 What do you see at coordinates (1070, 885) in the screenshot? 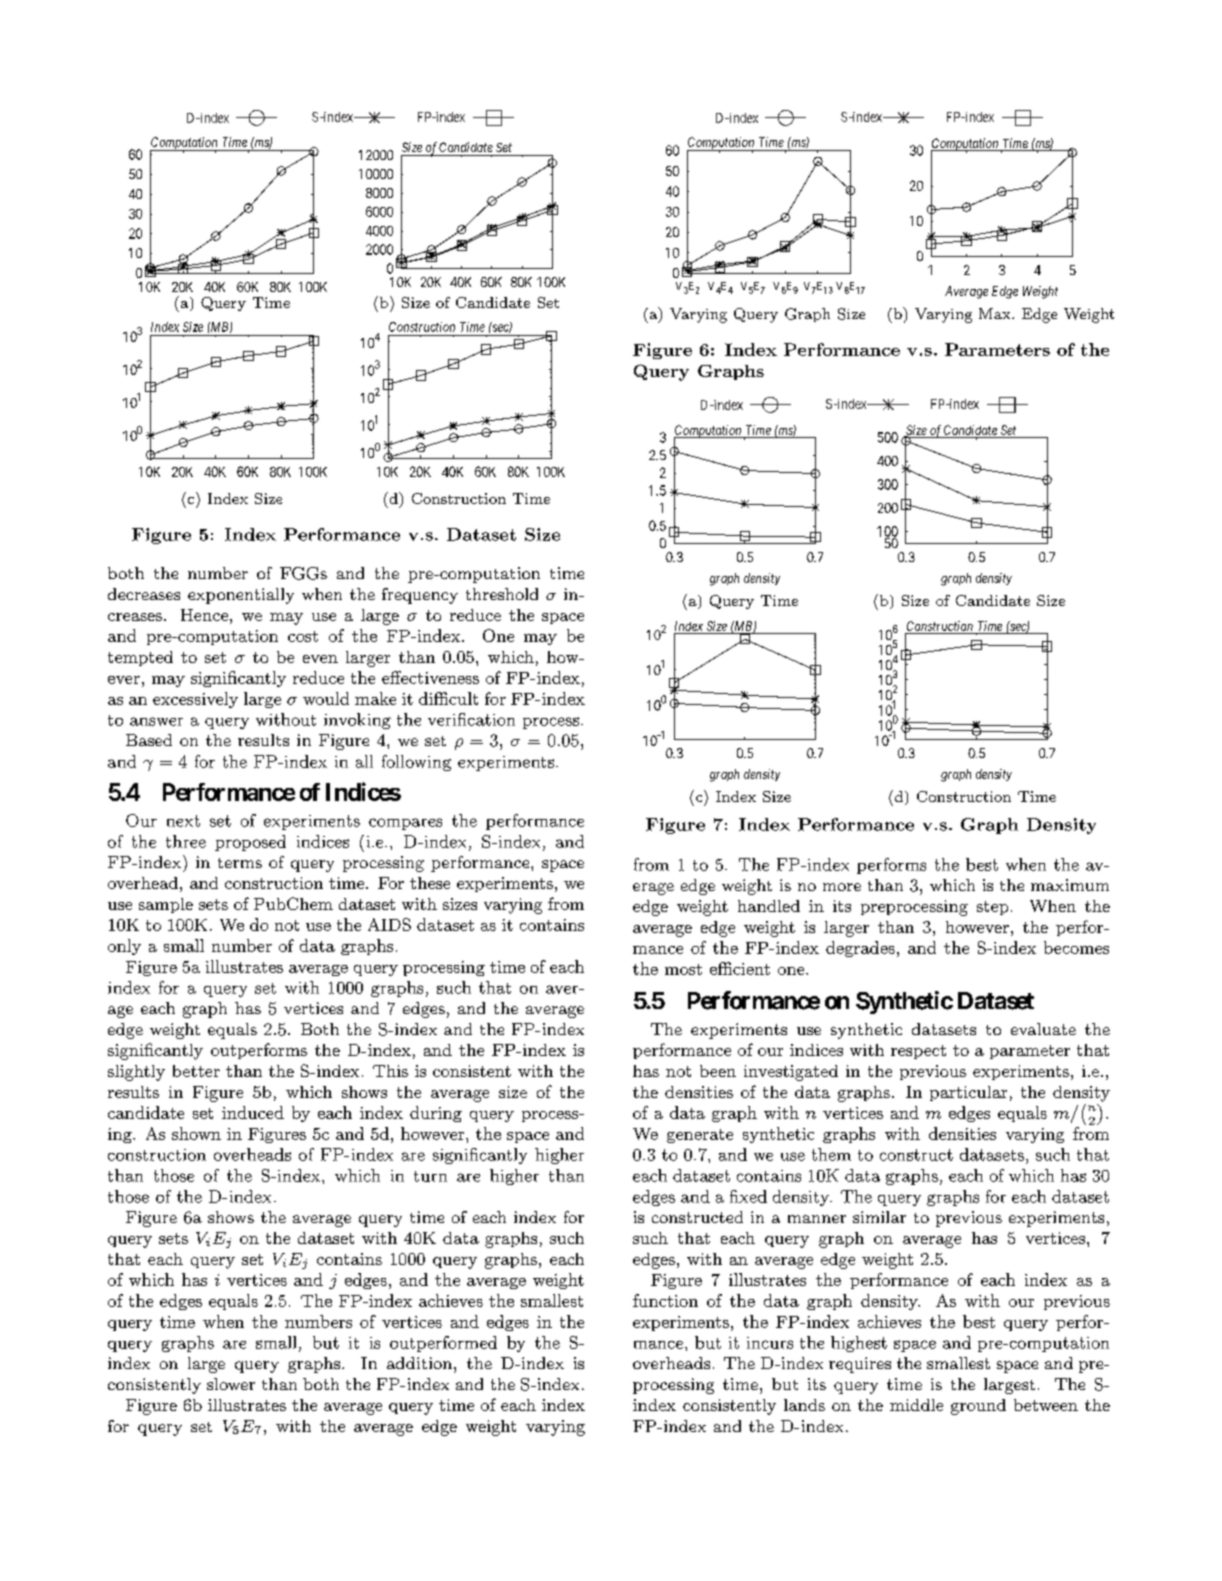
I see `maximum` at bounding box center [1070, 885].
